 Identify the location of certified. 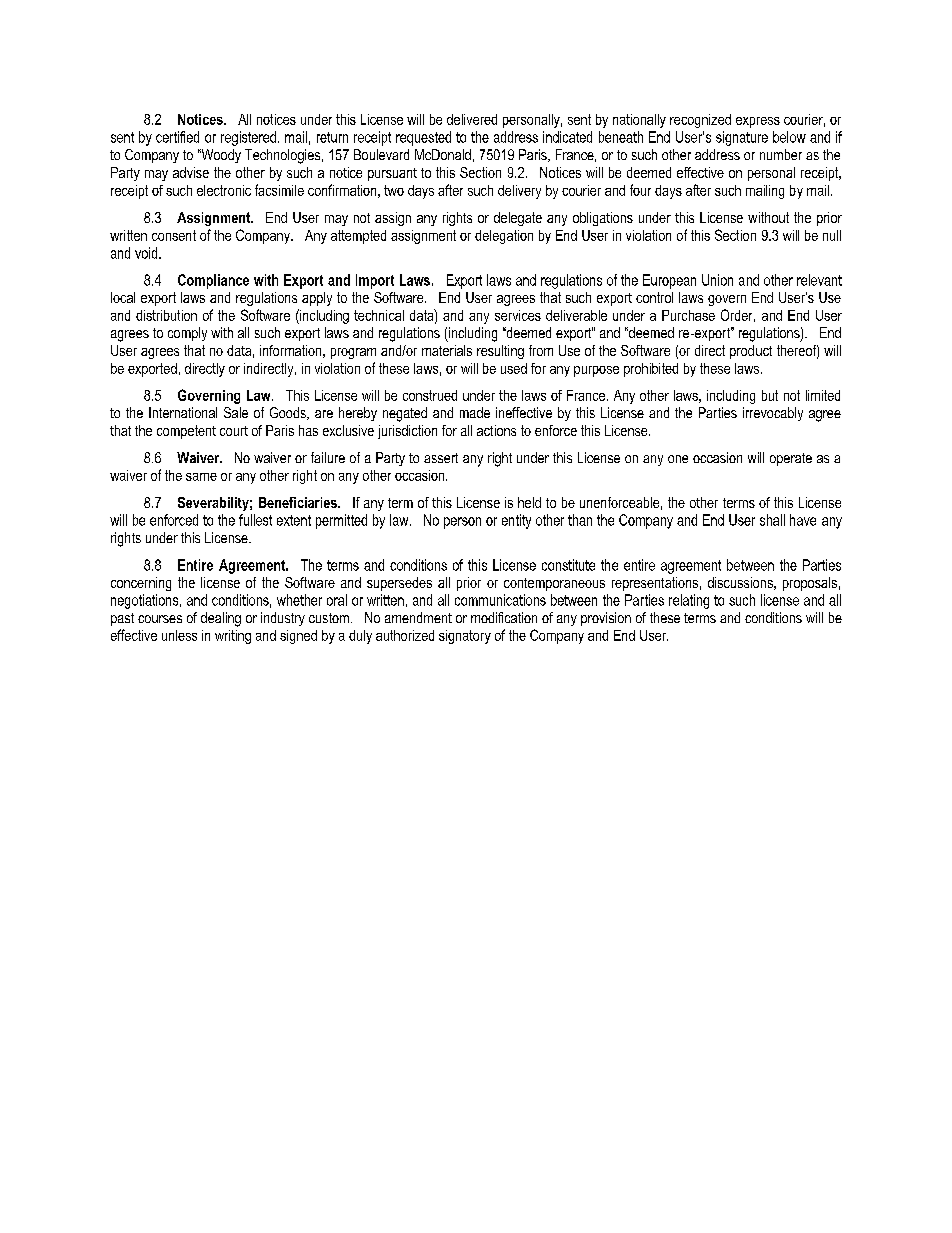
(177, 137).
